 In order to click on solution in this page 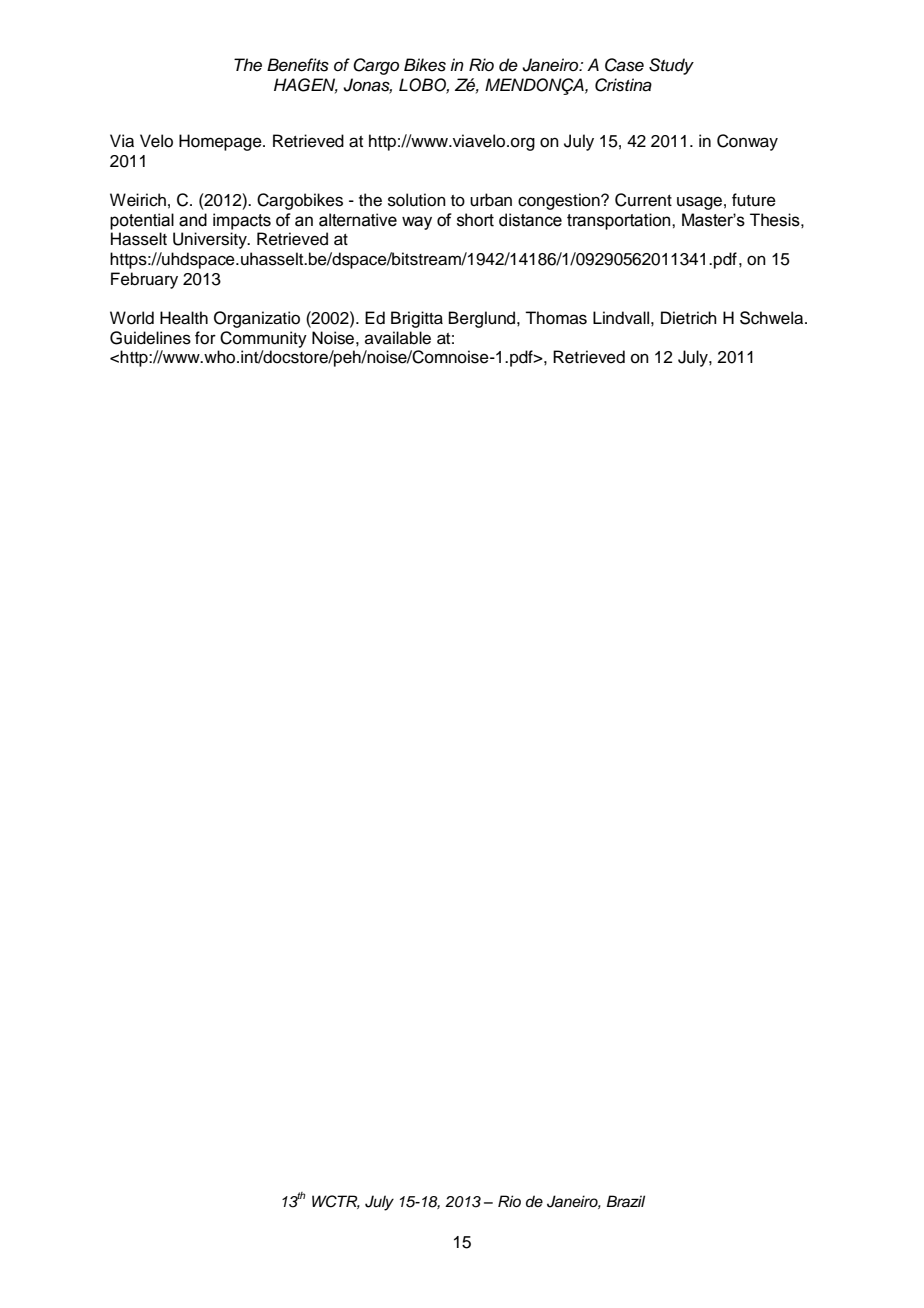, I will do `click(417, 200)`.
